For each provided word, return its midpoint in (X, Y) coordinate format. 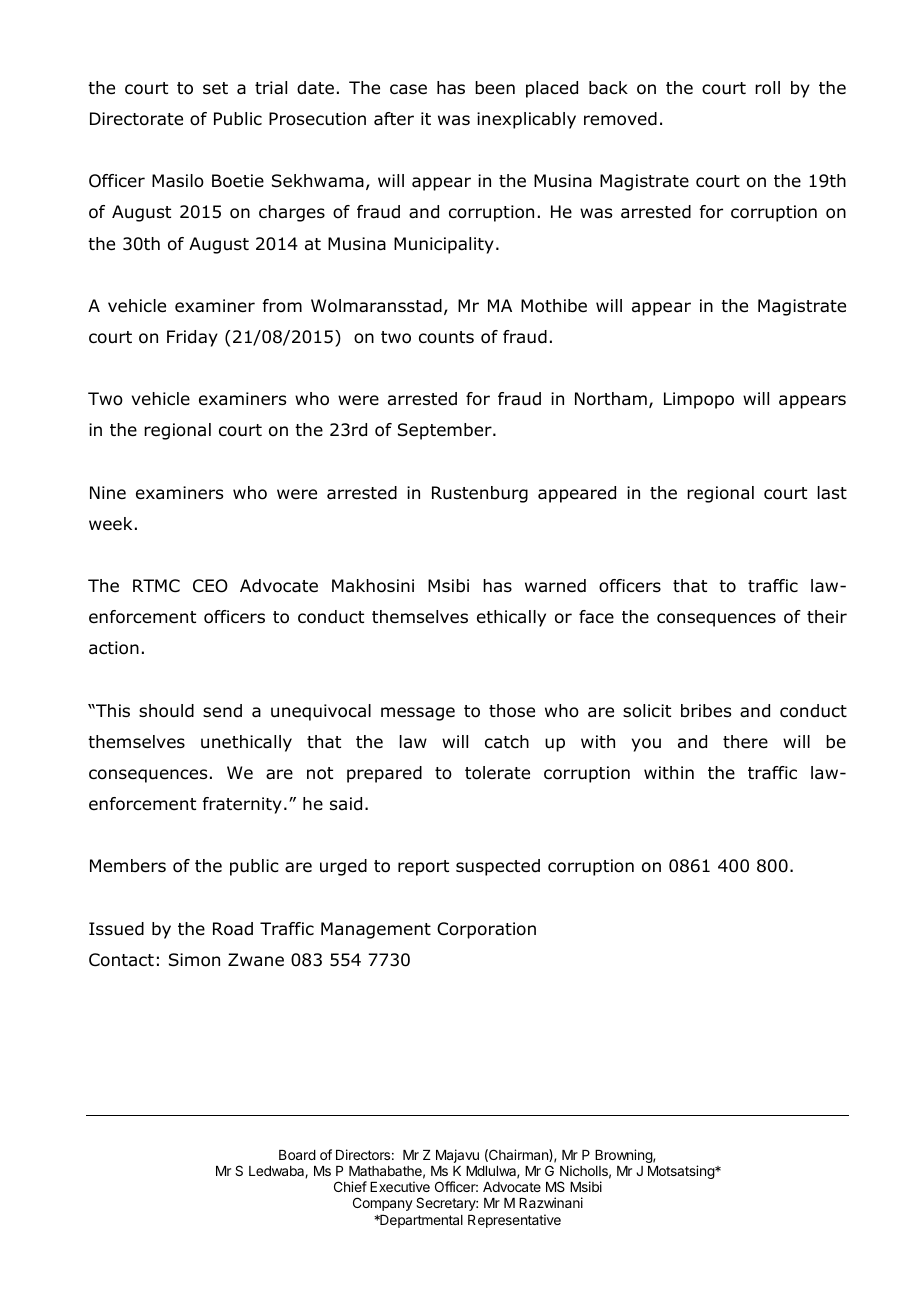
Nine (108, 492)
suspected (498, 867)
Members (128, 866)
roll (767, 88)
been (495, 88)
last (832, 493)
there (745, 742)
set (215, 88)
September (446, 431)
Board (297, 1155)
